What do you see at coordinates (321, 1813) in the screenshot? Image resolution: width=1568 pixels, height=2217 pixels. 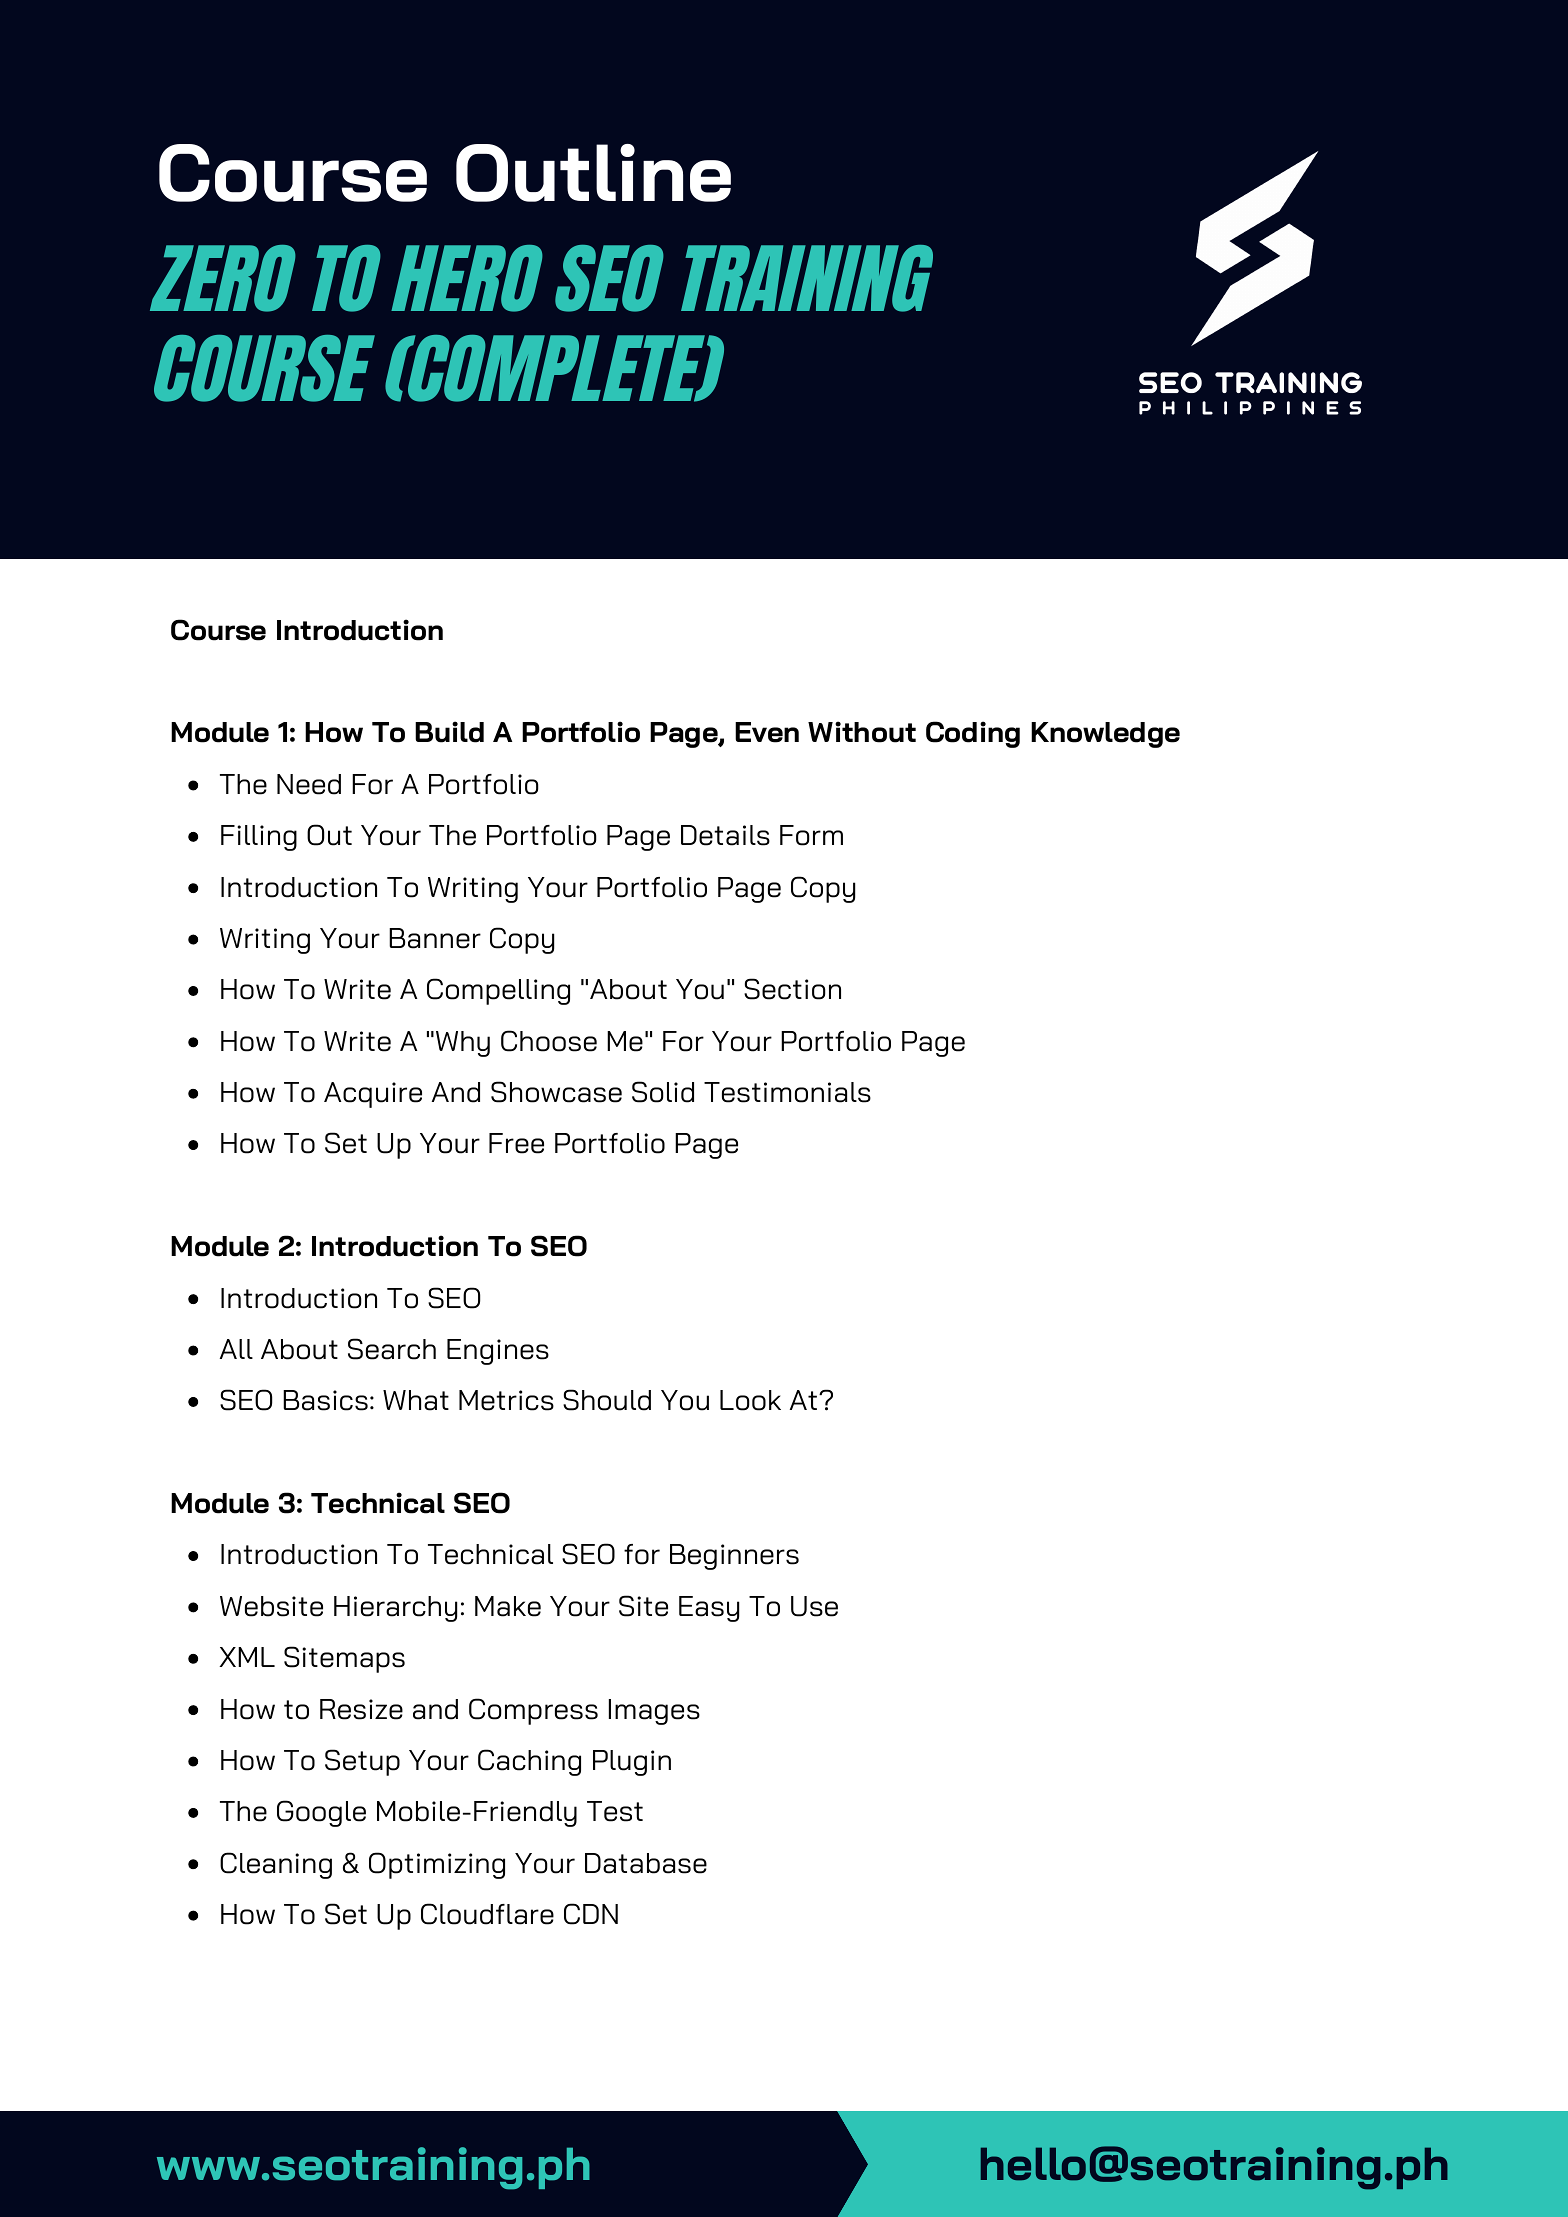 I see `Google` at bounding box center [321, 1813].
